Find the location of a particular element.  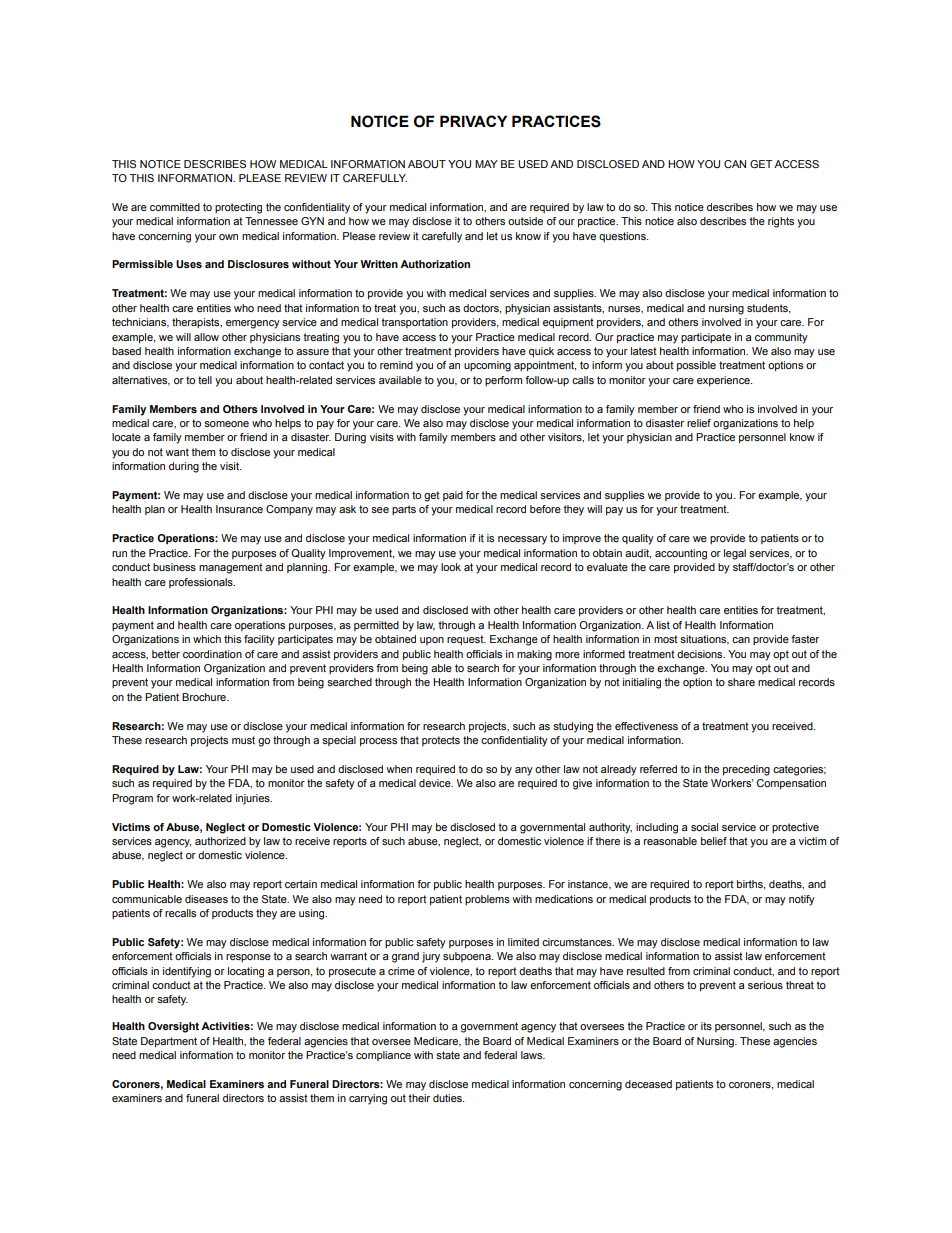

Department is located at coordinates (169, 1042).
